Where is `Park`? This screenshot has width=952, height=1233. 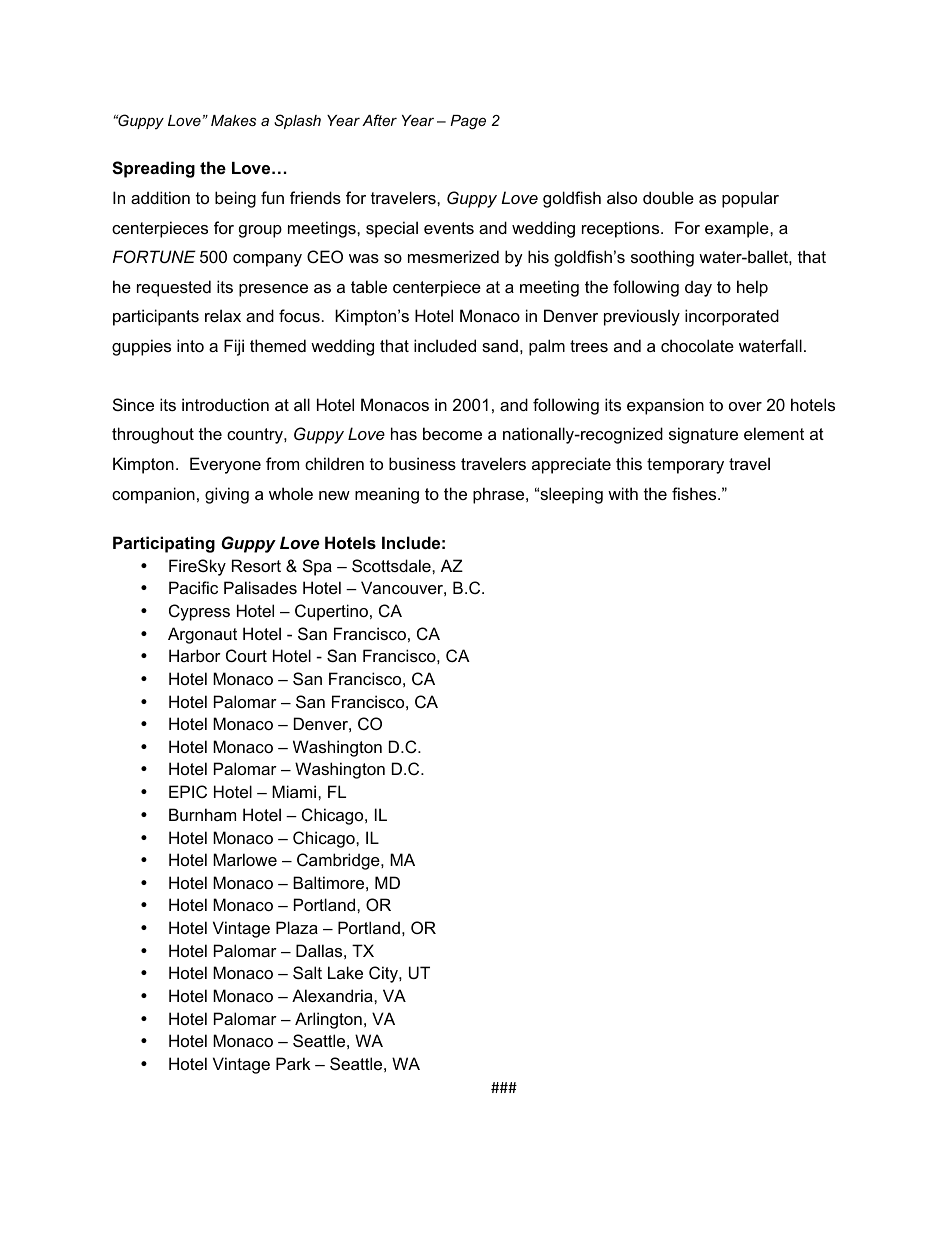
Park is located at coordinates (293, 1063).
